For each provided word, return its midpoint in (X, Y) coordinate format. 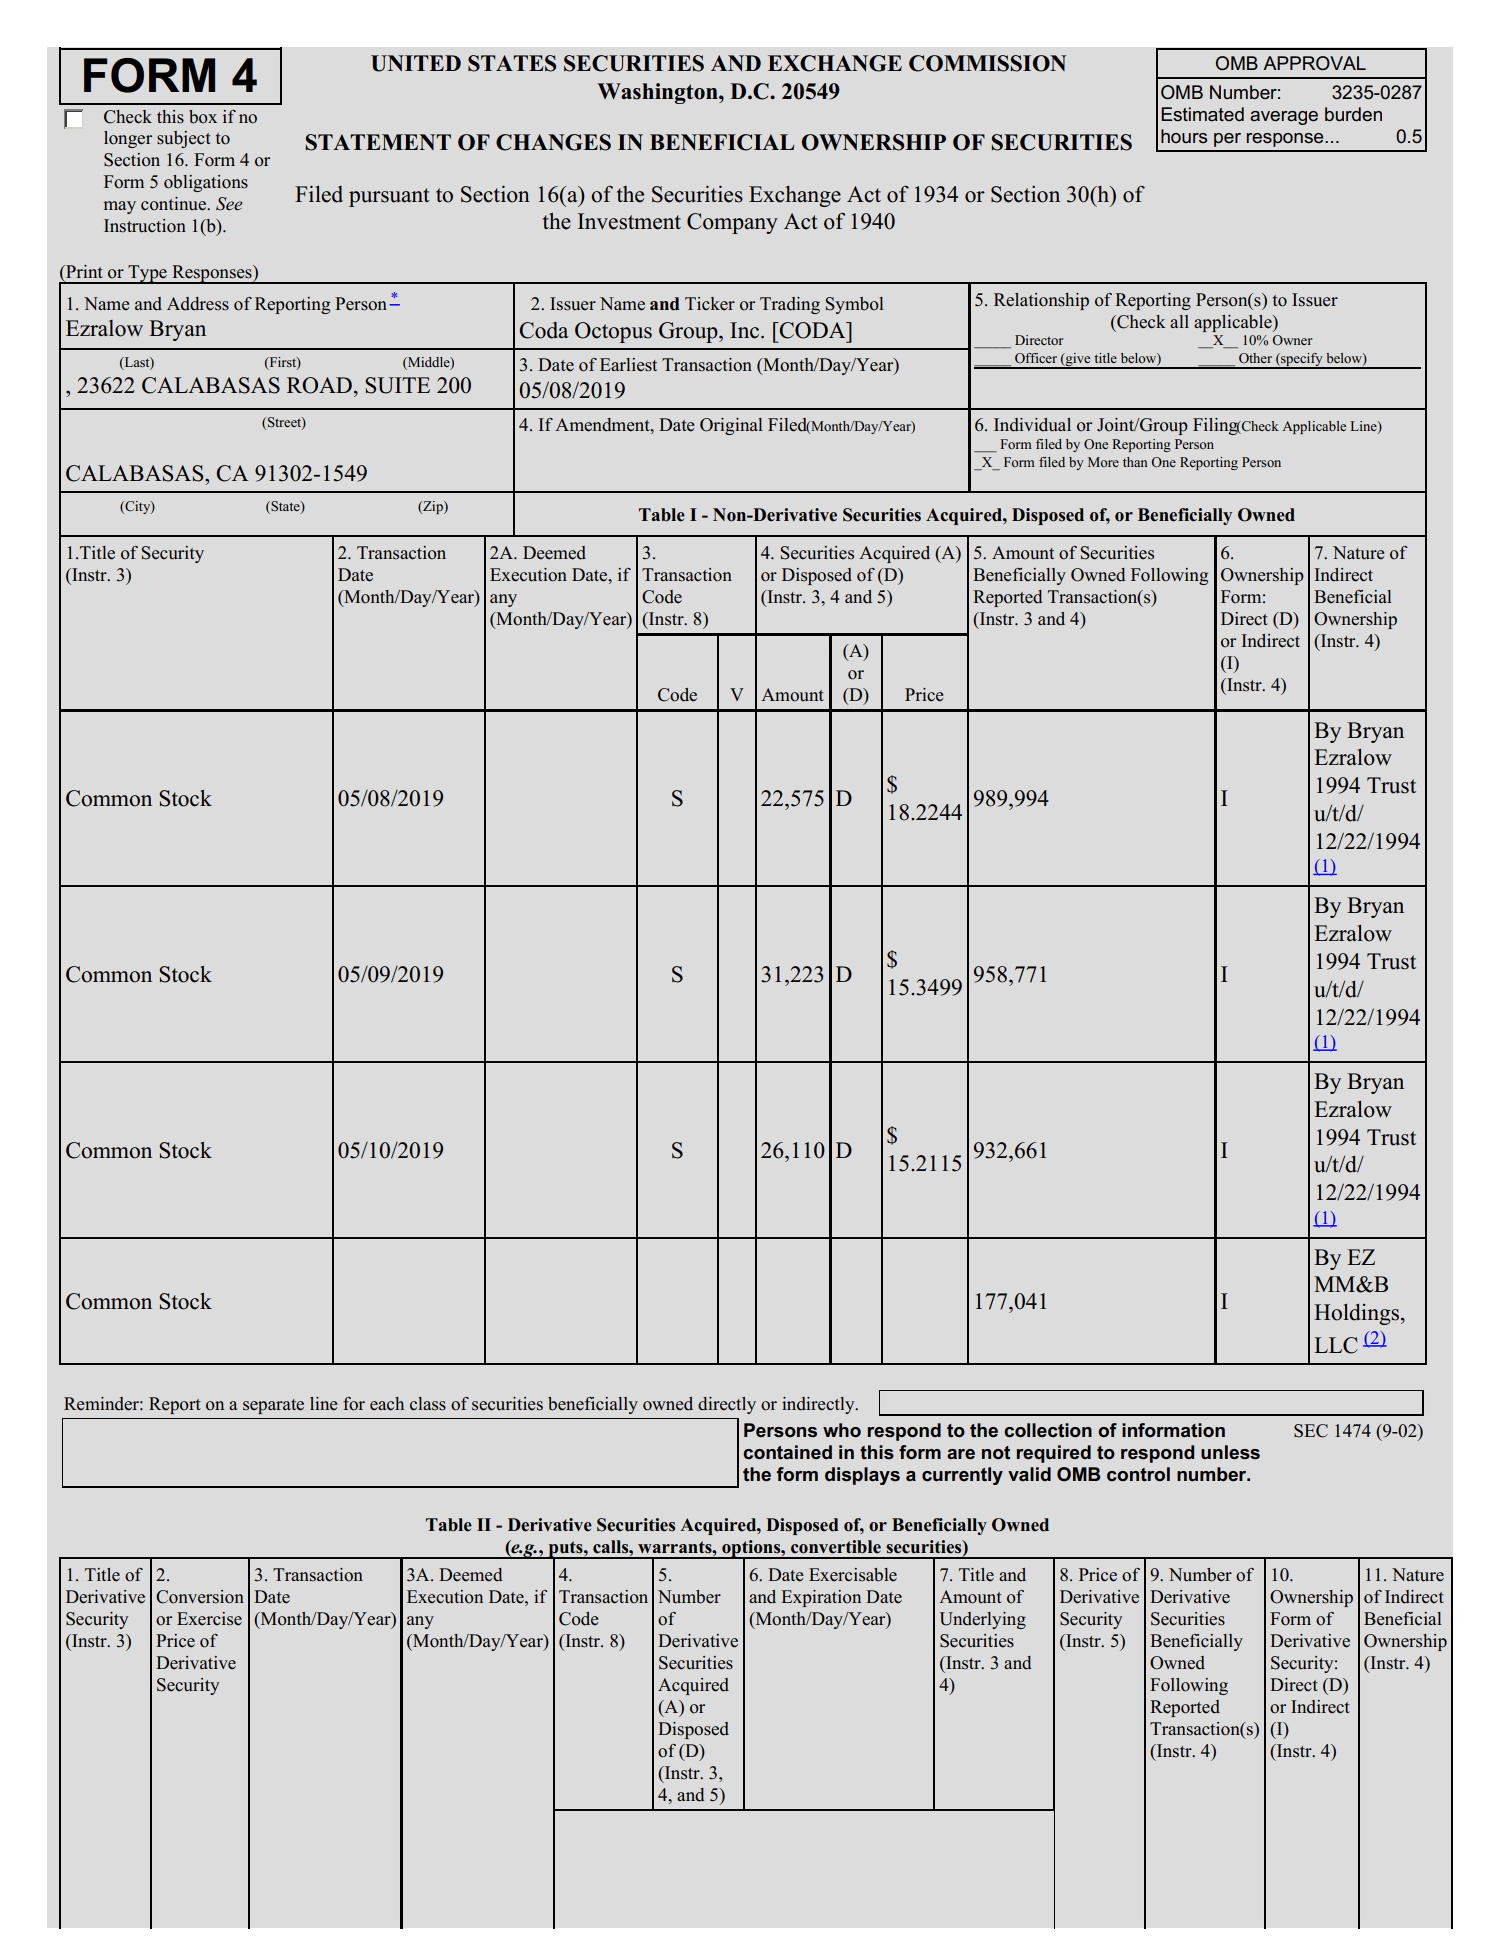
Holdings (1358, 1314)
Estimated (1202, 114)
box (203, 117)
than (1135, 462)
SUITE (397, 385)
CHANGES (553, 142)
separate (273, 1406)
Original (731, 426)
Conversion (200, 1597)
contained (787, 1452)
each (387, 1404)
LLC (1336, 1345)
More (1103, 462)
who (842, 1430)
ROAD (319, 385)
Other (1255, 358)
